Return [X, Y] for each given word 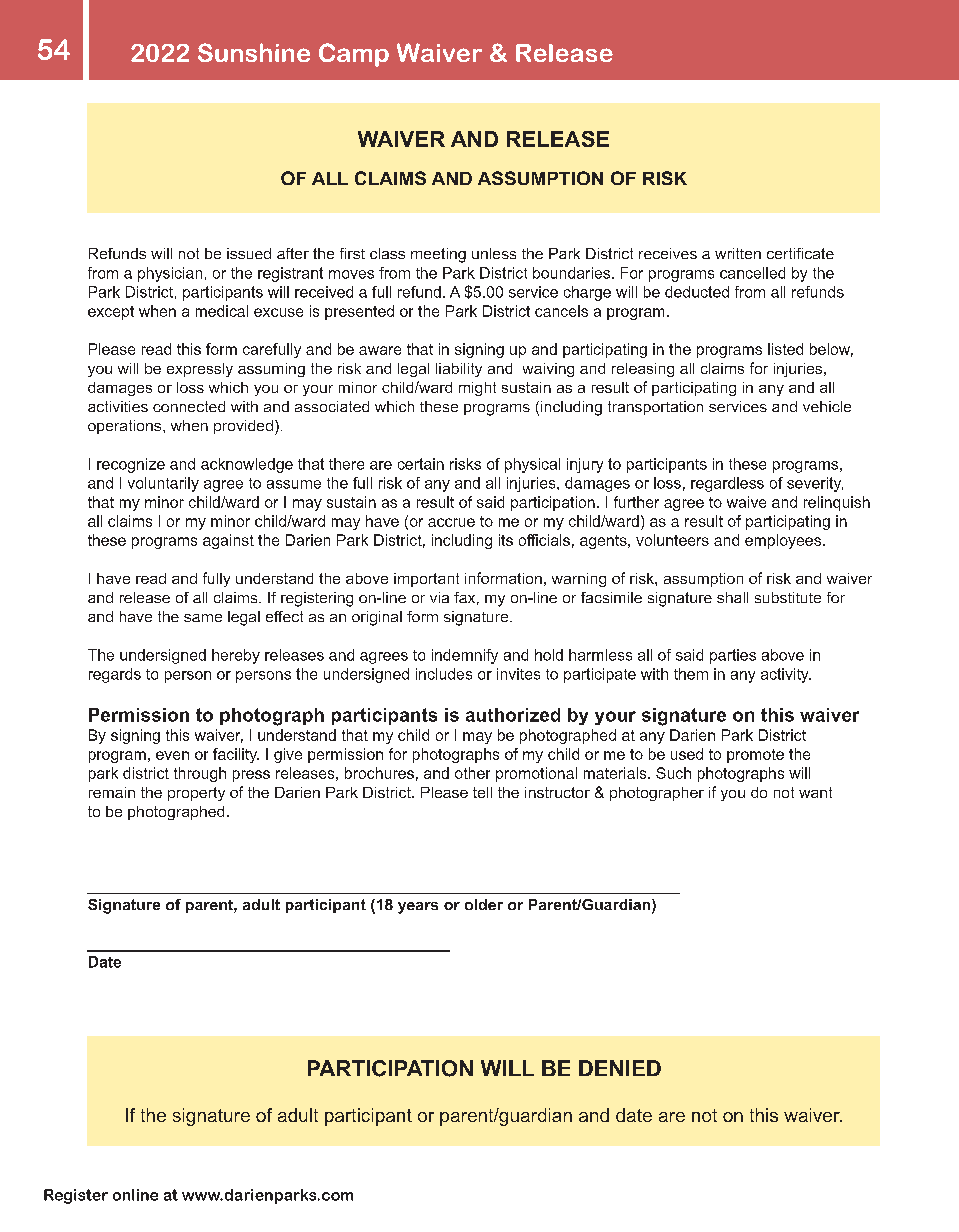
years [418, 908]
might [477, 389]
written [738, 253]
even [172, 755]
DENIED [620, 1068]
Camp [354, 55]
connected [189, 406]
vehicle [827, 406]
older [484, 904]
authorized [513, 715]
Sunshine [254, 52]
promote [755, 756]
